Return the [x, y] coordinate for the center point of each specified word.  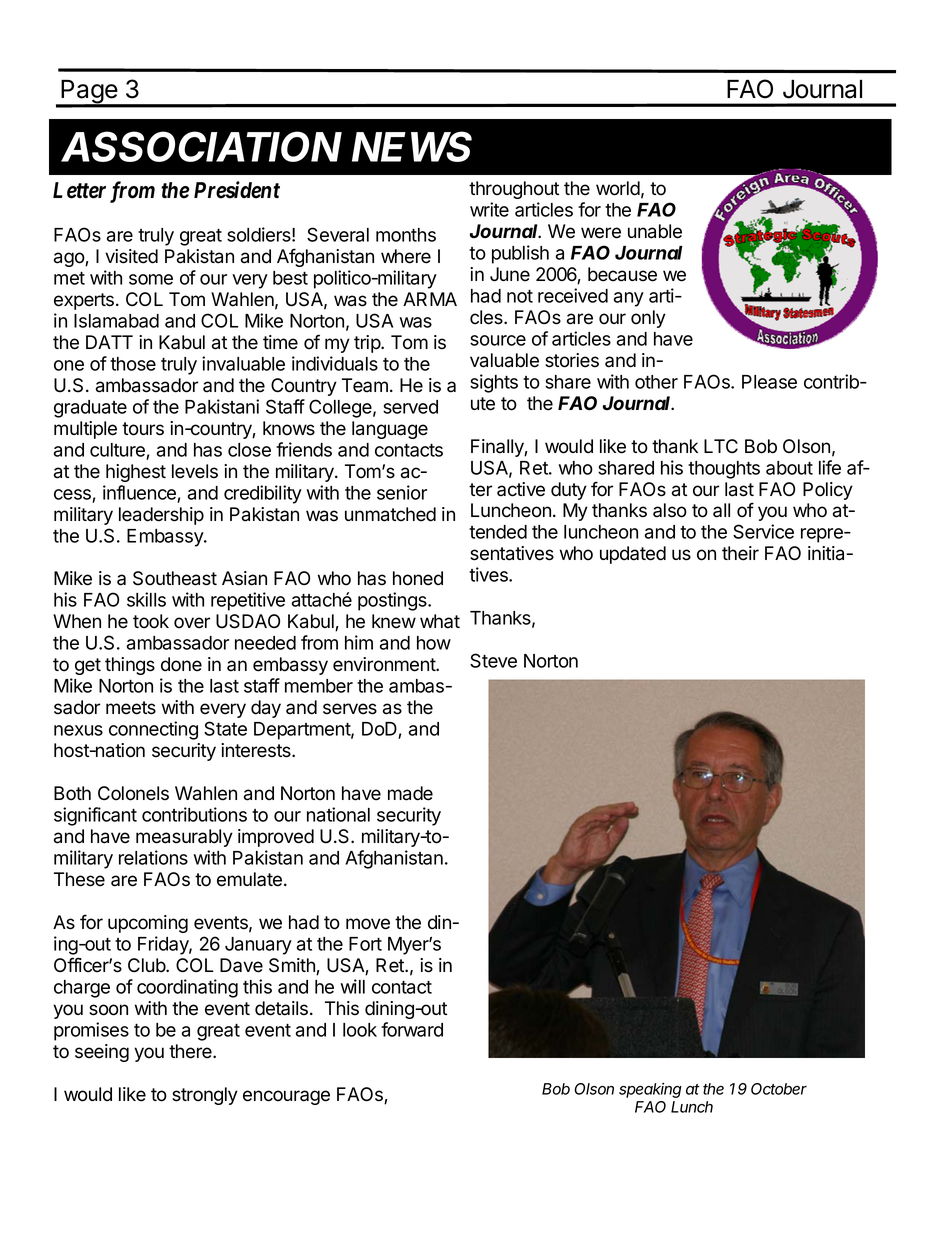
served [410, 407]
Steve [493, 660]
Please [769, 382]
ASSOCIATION [201, 146]
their [740, 553]
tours [143, 429]
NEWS [412, 146]
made [410, 793]
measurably [184, 838]
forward [412, 1029]
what [440, 621]
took [151, 621]
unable [655, 231]
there [191, 1051]
